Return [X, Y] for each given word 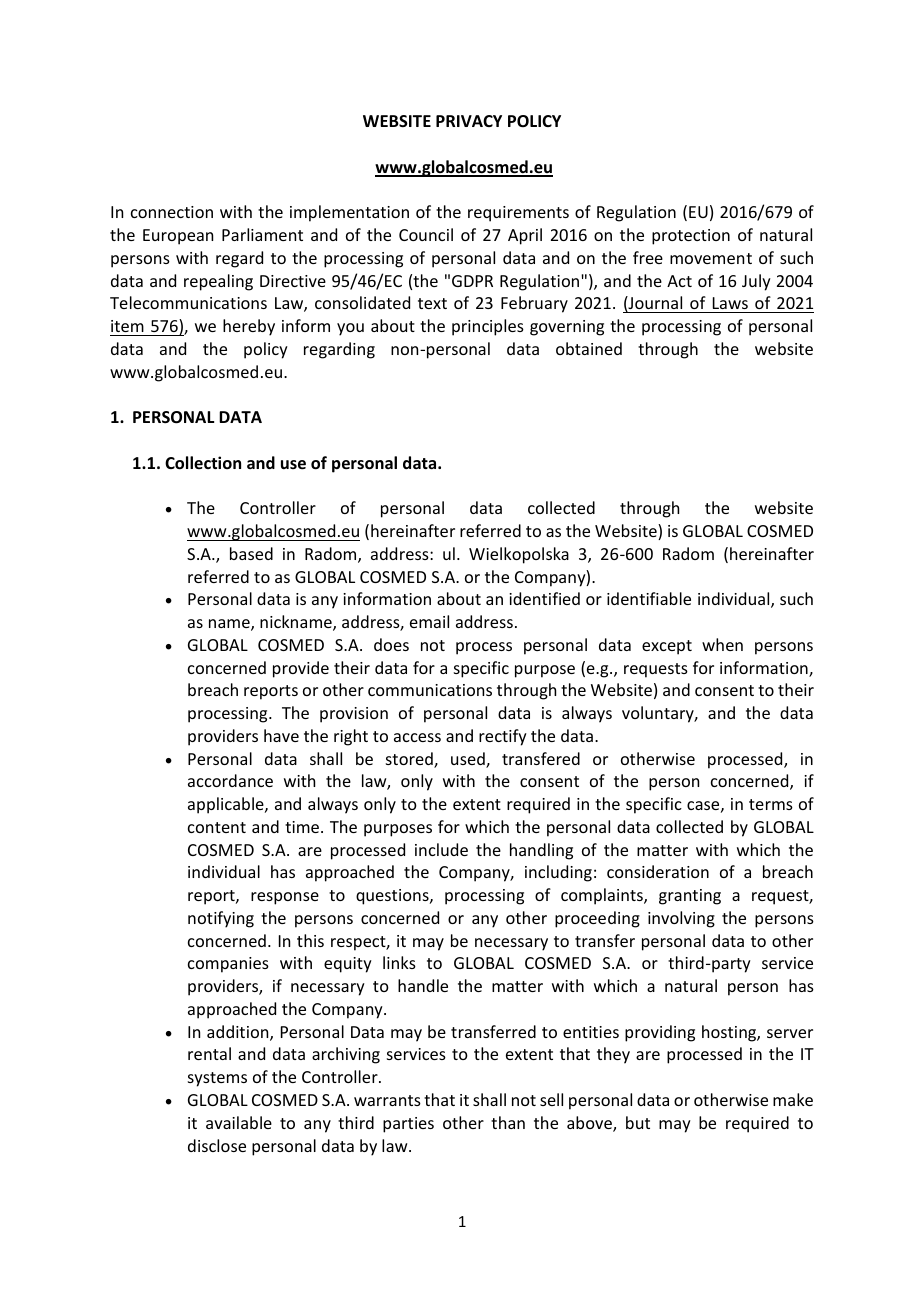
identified [544, 598]
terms [771, 804]
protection [691, 237]
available [239, 1122]
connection [172, 212]
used [469, 760]
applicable [227, 805]
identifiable [649, 598]
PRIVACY [469, 121]
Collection [203, 463]
